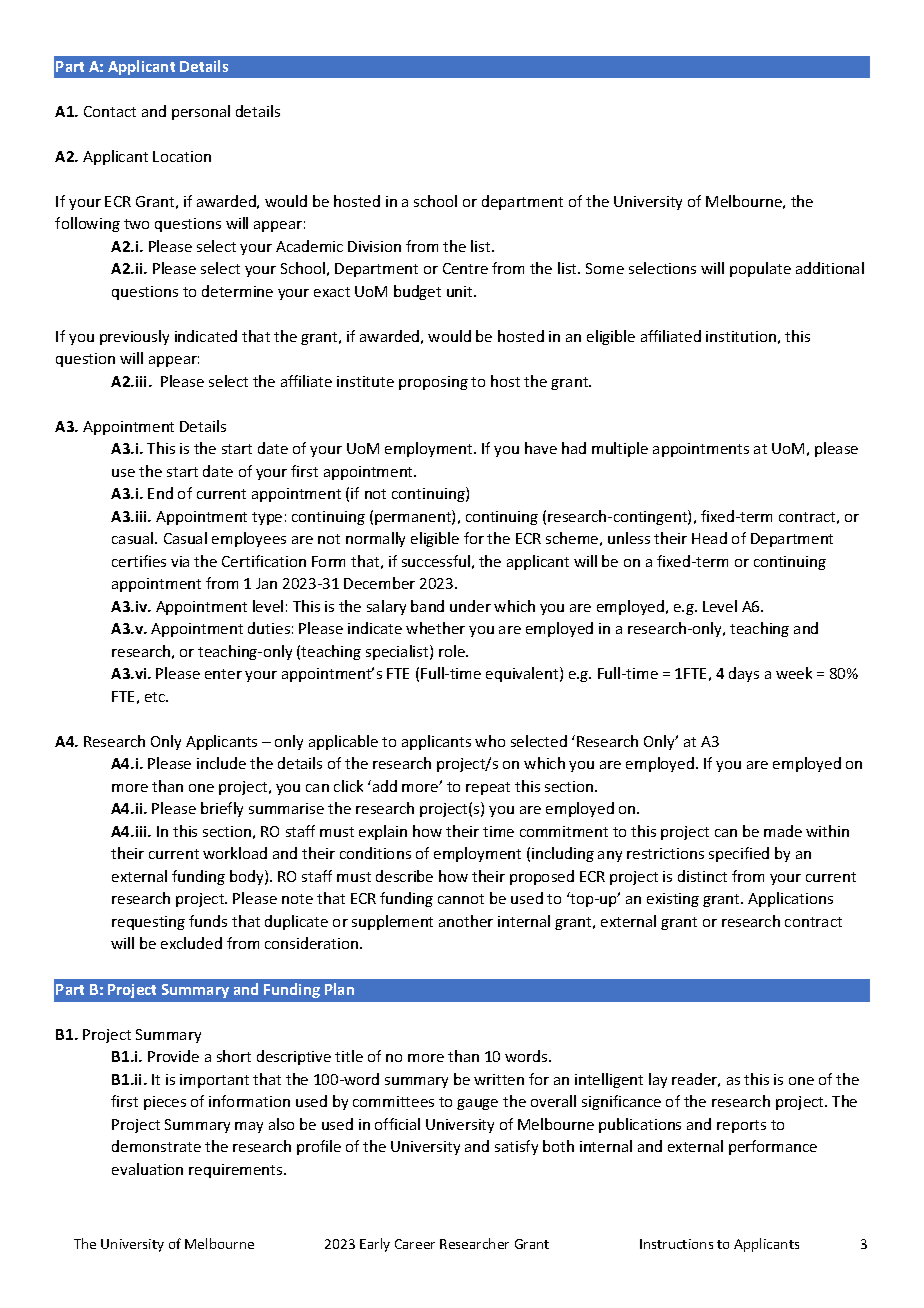 This page has width=924, height=1308. What do you see at coordinates (676, 1244) in the page?
I see `Instructions` at bounding box center [676, 1244].
